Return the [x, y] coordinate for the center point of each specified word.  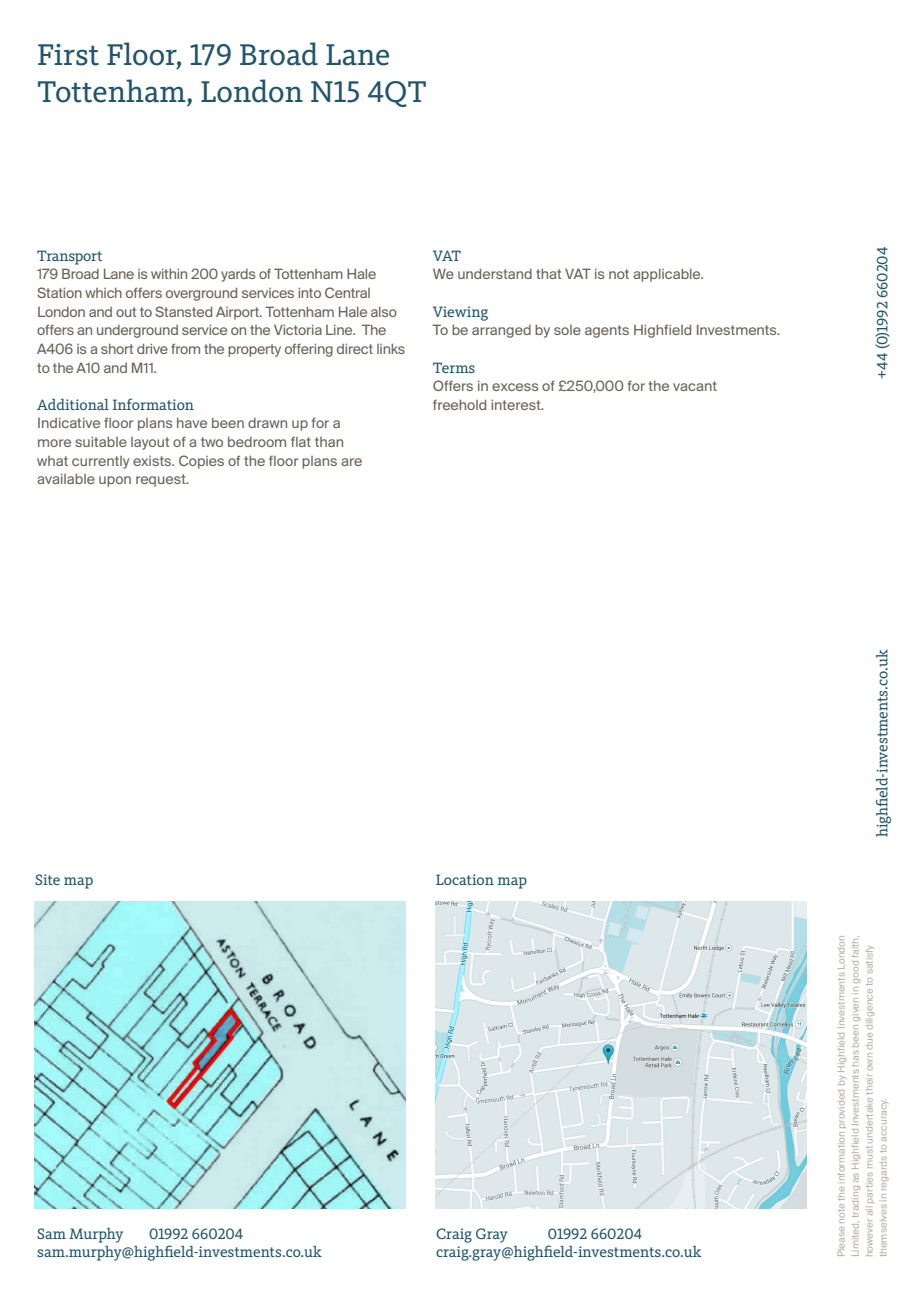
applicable [668, 275]
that [548, 274]
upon [115, 481]
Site [47, 879]
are [351, 462]
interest [517, 405]
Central [347, 292]
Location [465, 879]
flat [301, 442]
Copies [201, 462]
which [103, 293]
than [329, 442]
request [162, 480]
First [68, 55]
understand [495, 274]
